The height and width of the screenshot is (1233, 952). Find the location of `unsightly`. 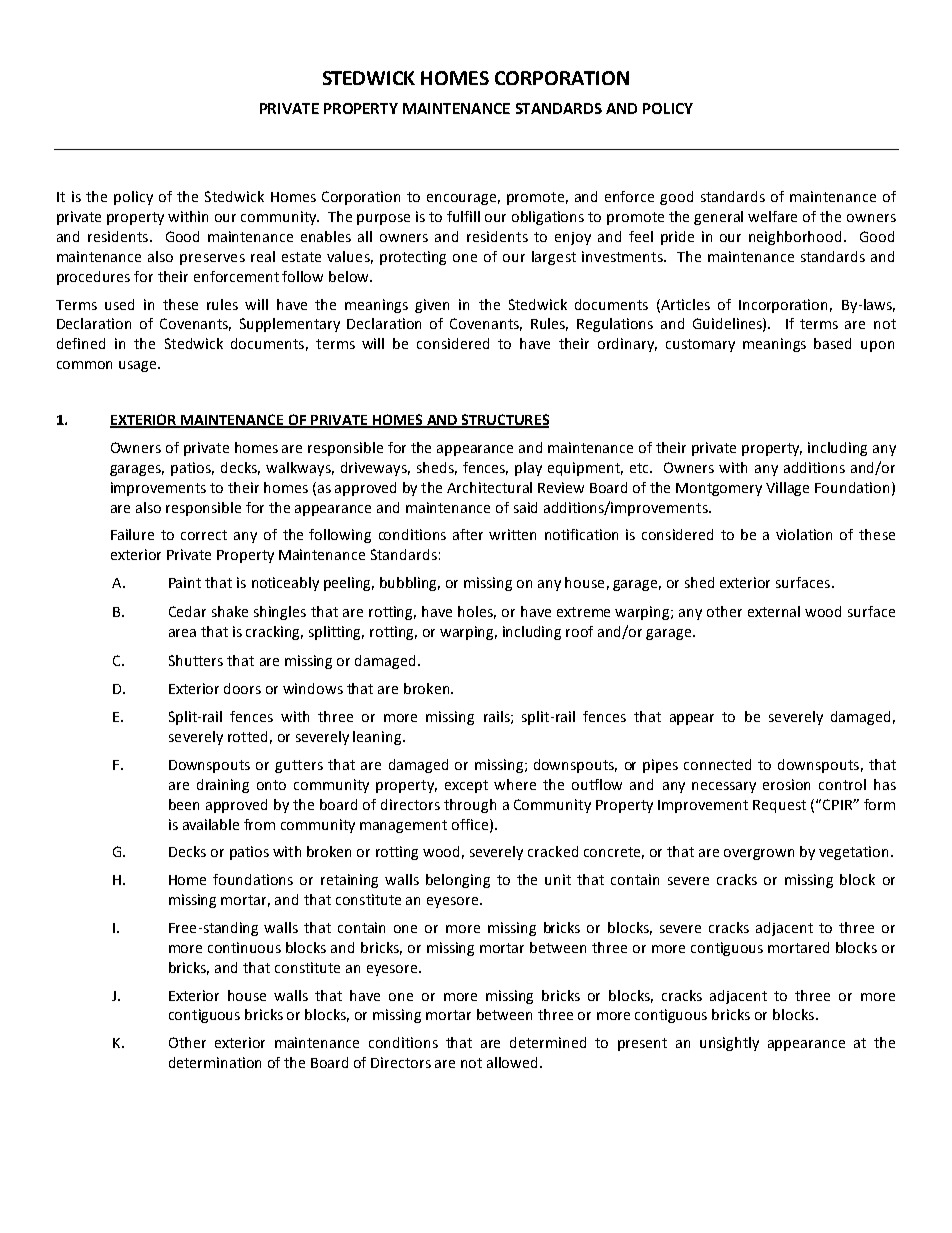

unsightly is located at coordinates (729, 1044).
